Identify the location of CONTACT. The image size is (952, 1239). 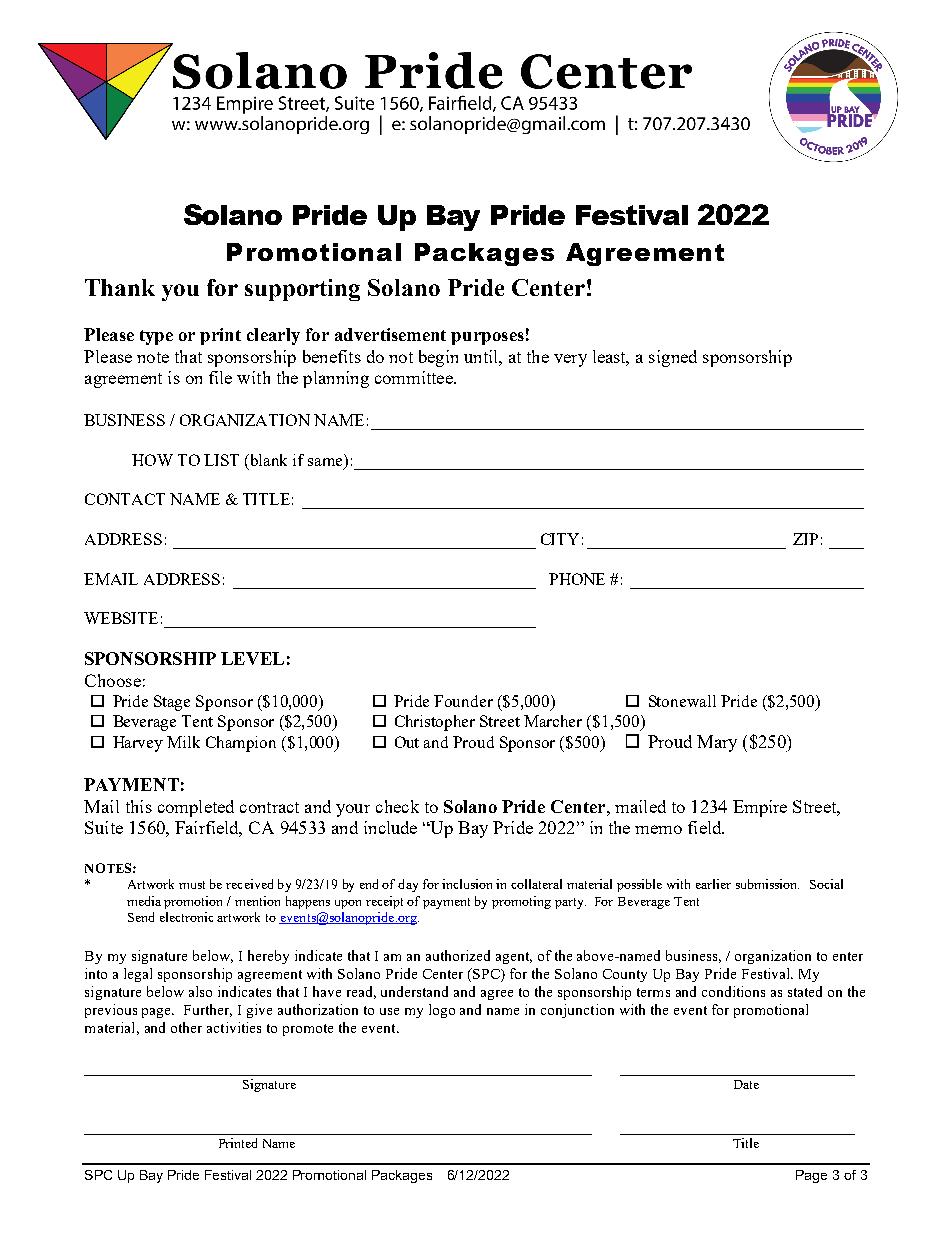
(125, 499).
